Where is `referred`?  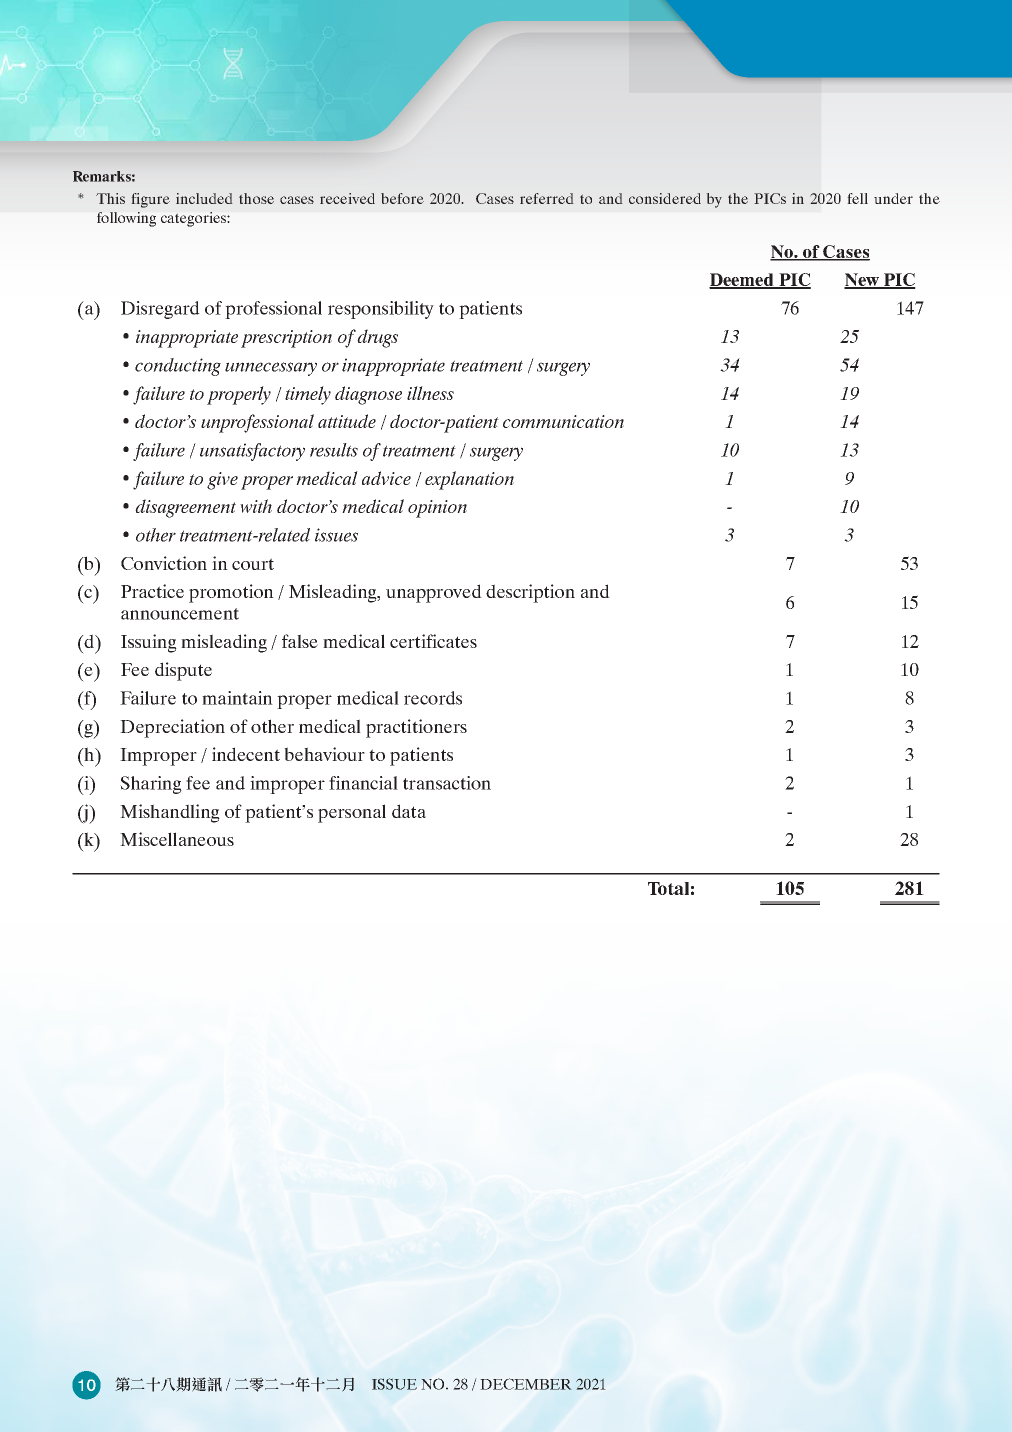
referred is located at coordinates (547, 198).
